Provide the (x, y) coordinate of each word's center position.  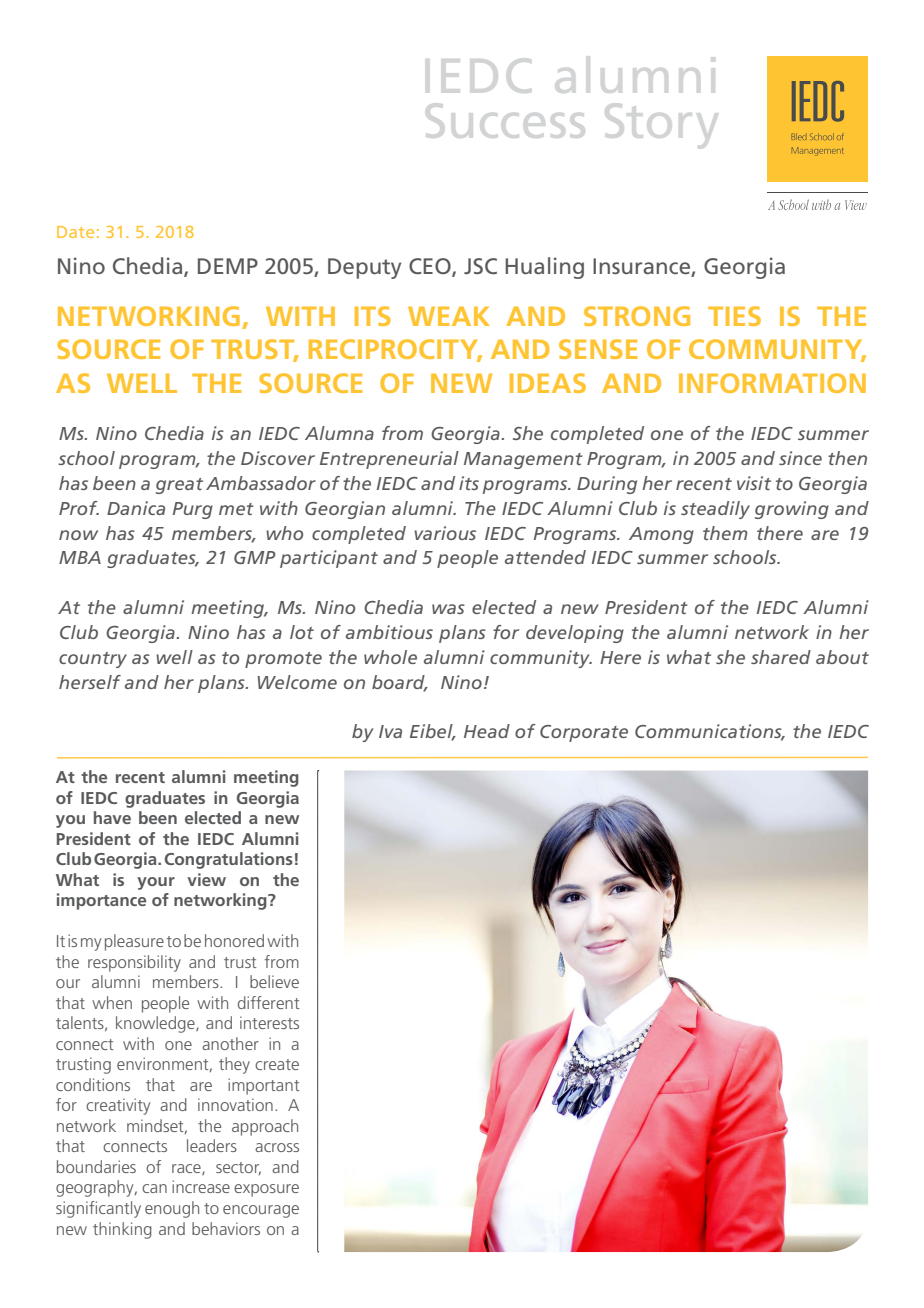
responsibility (134, 963)
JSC (480, 266)
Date (75, 232)
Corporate (584, 733)
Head (487, 731)
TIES (734, 316)
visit (754, 483)
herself (90, 682)
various (445, 533)
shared (781, 657)
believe (274, 981)
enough (172, 1209)
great (179, 486)
